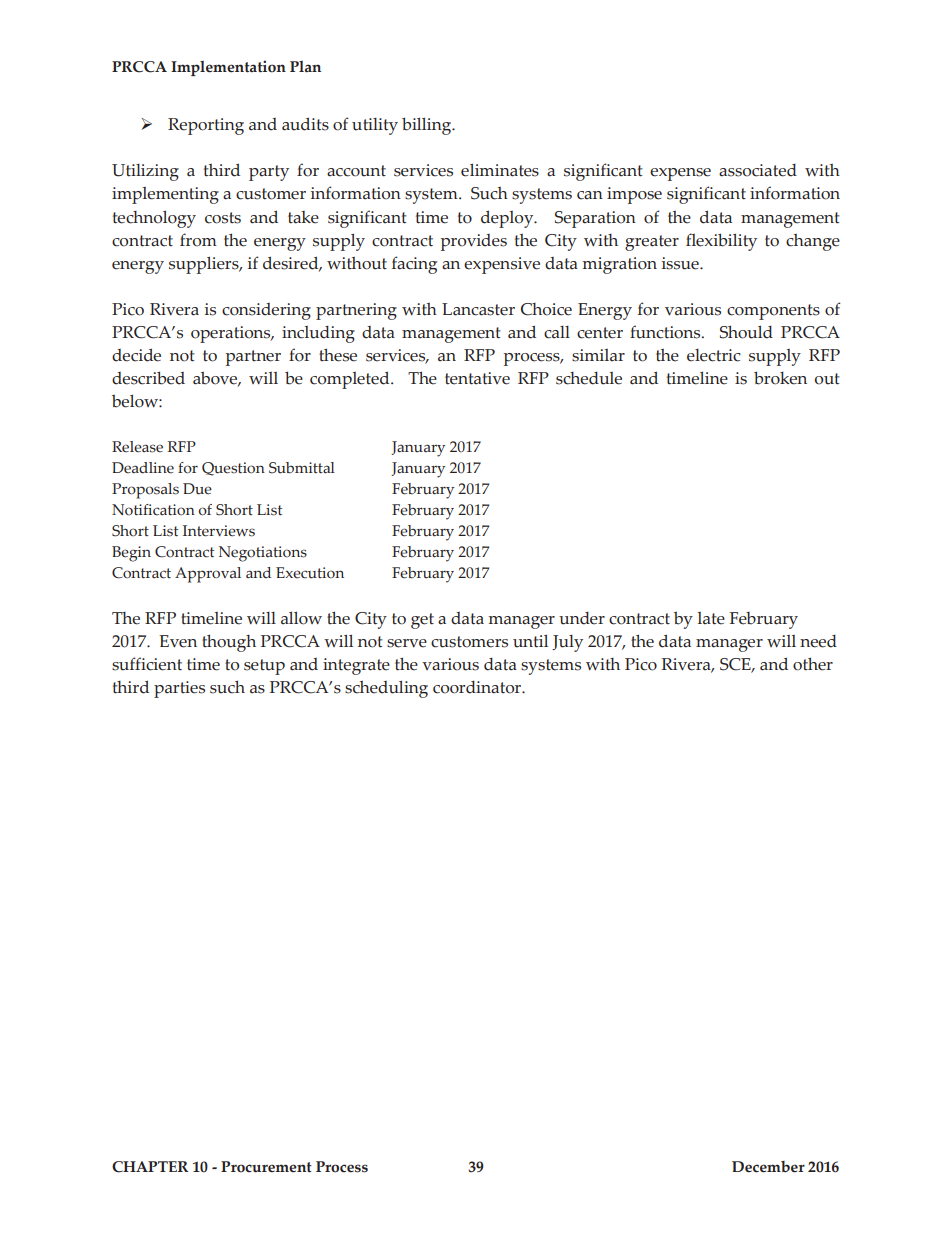  Describe the element at coordinates (714, 355) in the page. I see `electric` at that location.
